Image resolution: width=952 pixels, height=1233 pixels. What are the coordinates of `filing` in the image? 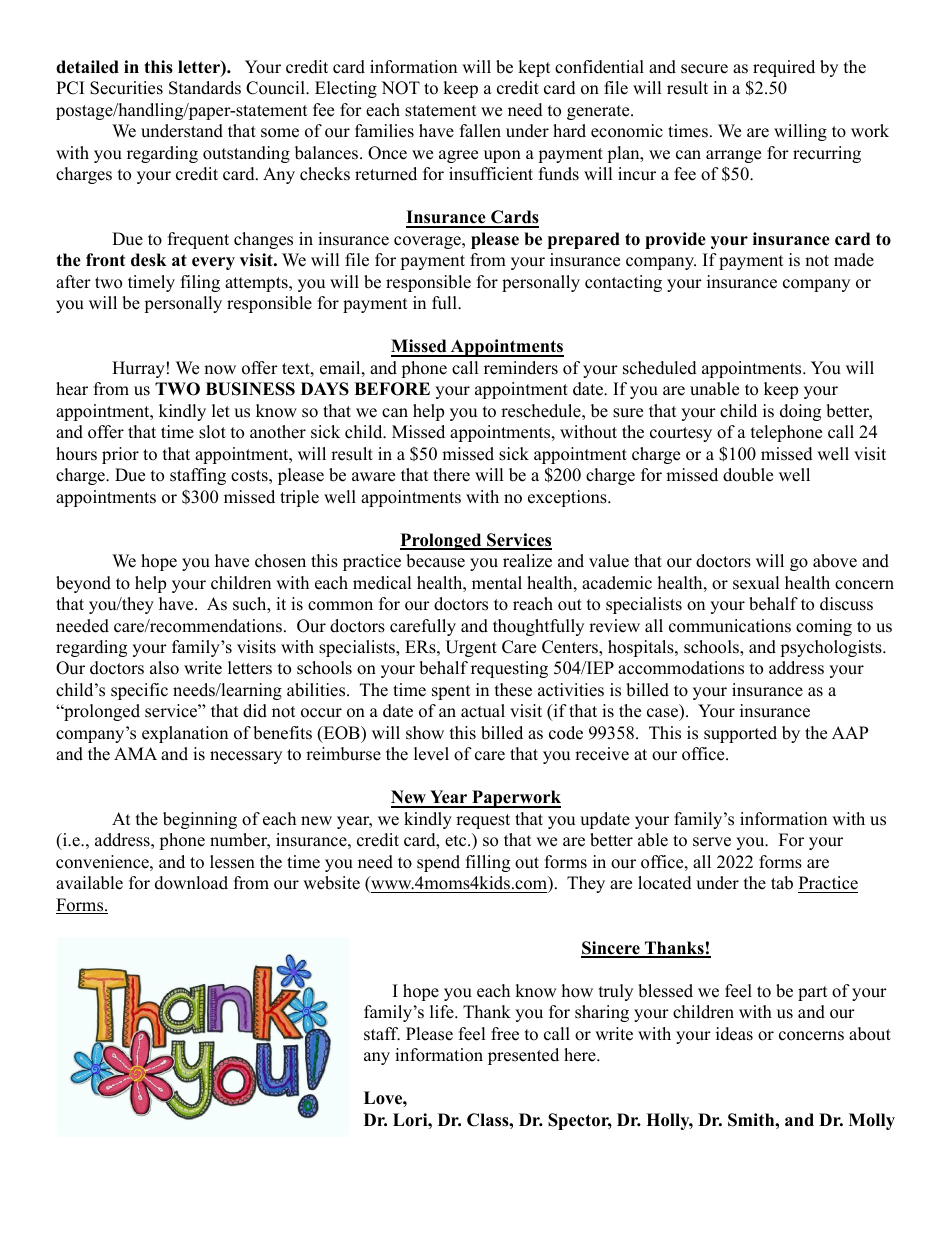 It's located at (200, 283).
